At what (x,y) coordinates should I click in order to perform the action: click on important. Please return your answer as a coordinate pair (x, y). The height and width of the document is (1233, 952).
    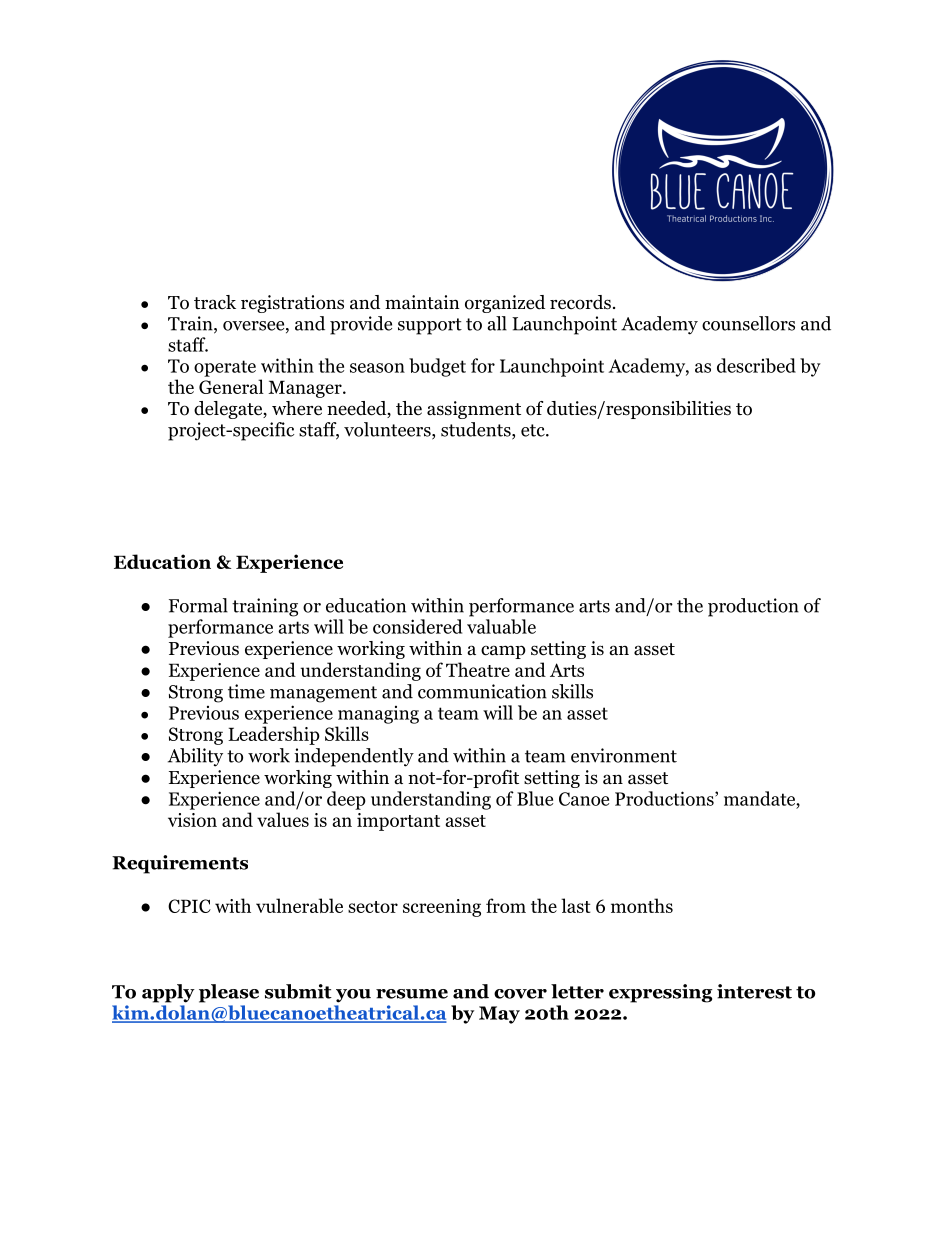
    Looking at the image, I should click on (398, 822).
